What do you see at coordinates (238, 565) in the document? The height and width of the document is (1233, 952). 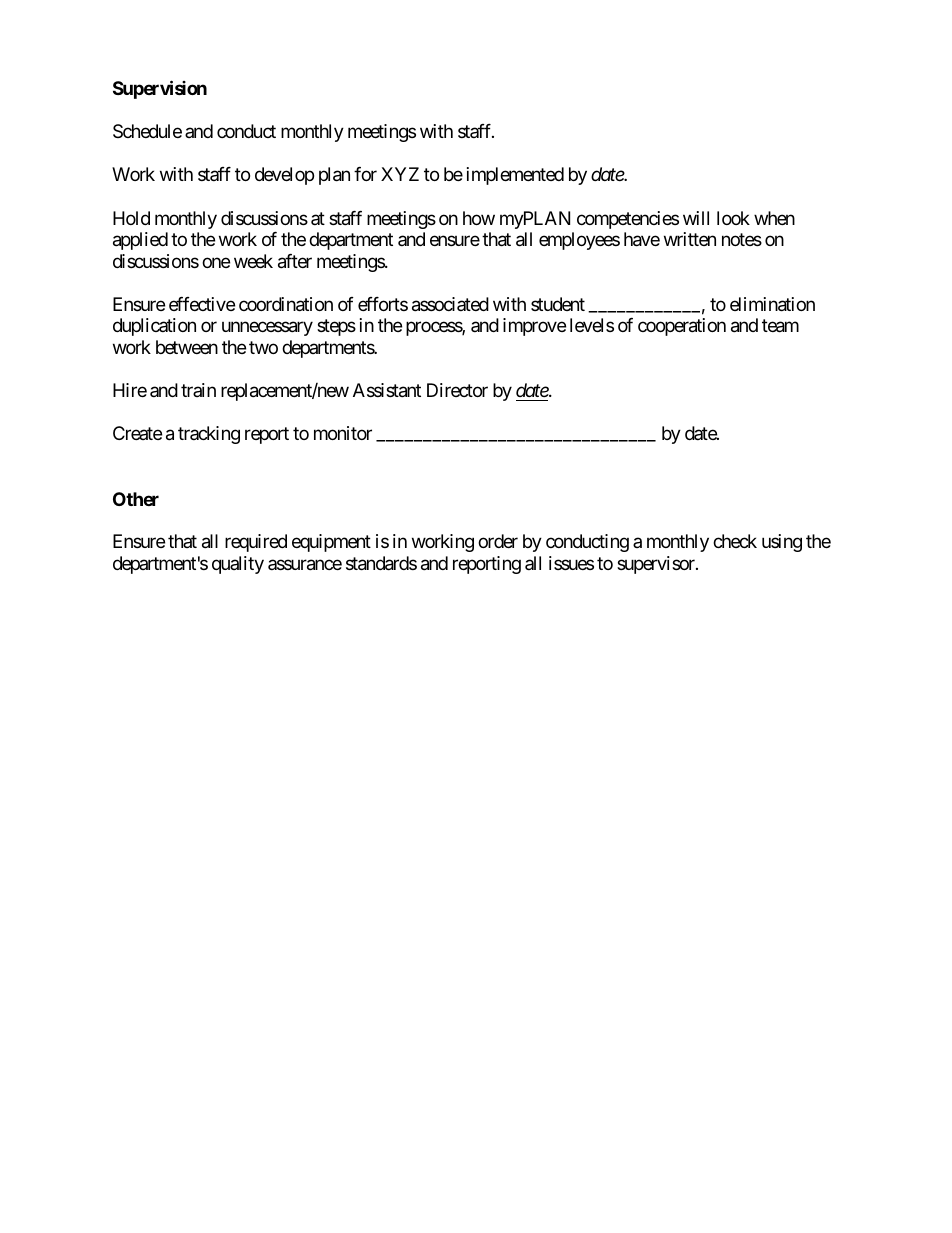 I see `quality` at bounding box center [238, 565].
